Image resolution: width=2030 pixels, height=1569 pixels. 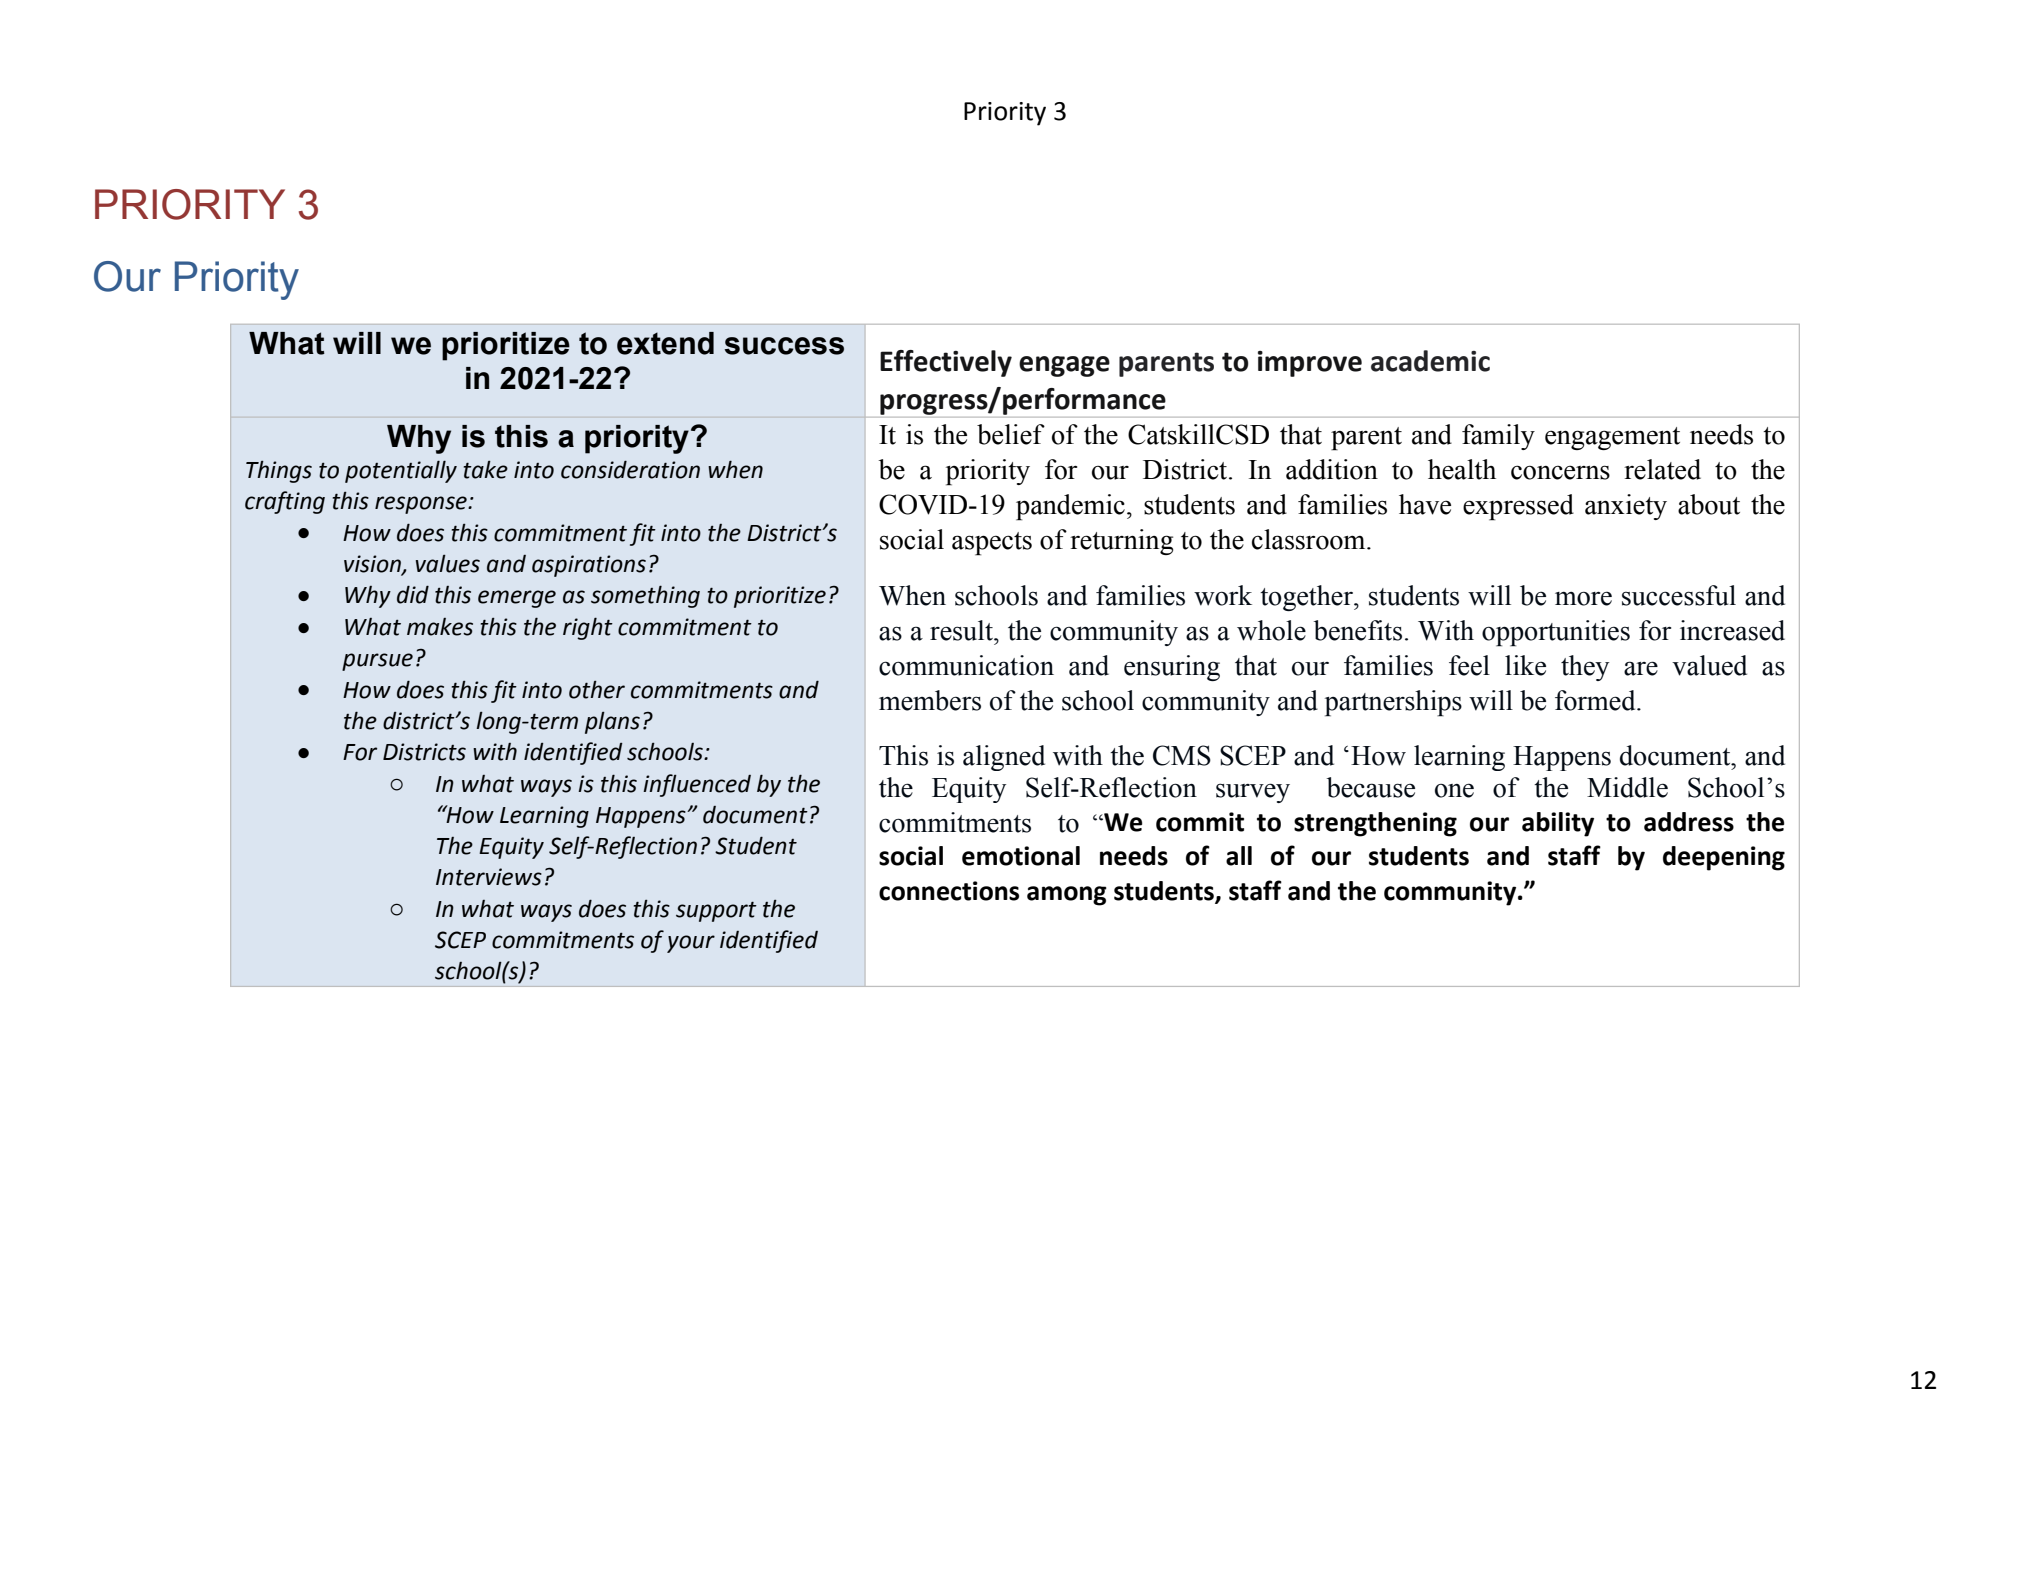 What do you see at coordinates (489, 877) in the screenshot?
I see `Interviews` at bounding box center [489, 877].
